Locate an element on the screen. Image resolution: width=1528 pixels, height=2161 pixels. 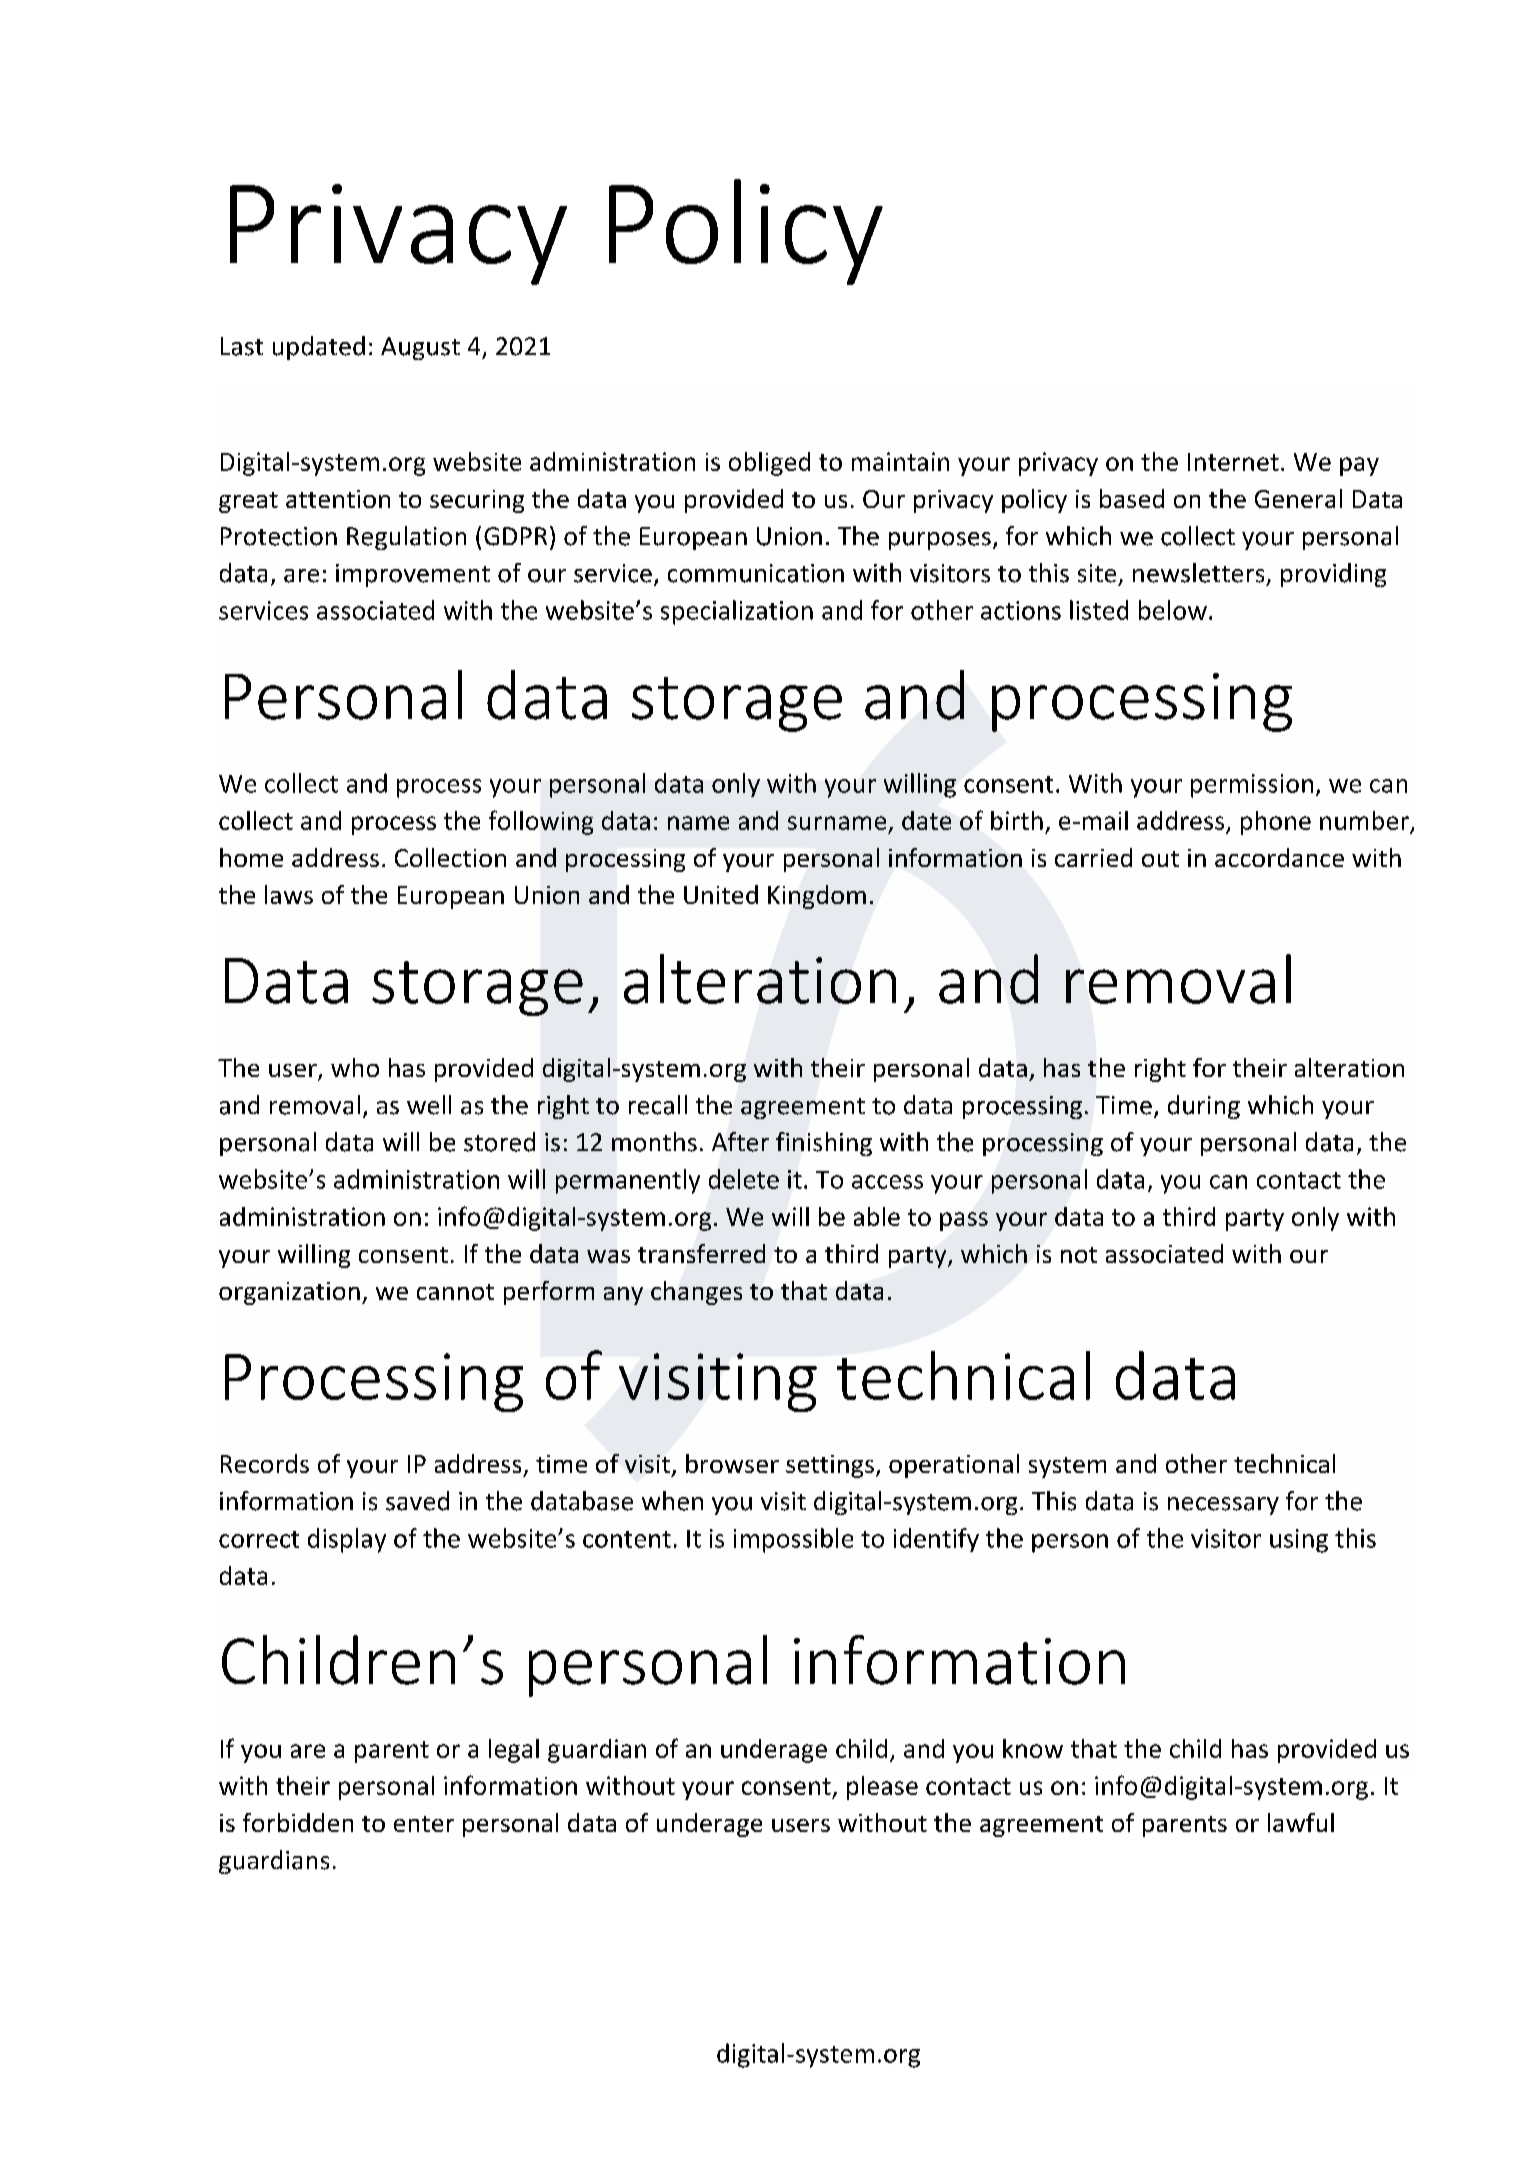
who is located at coordinates (355, 1067).
